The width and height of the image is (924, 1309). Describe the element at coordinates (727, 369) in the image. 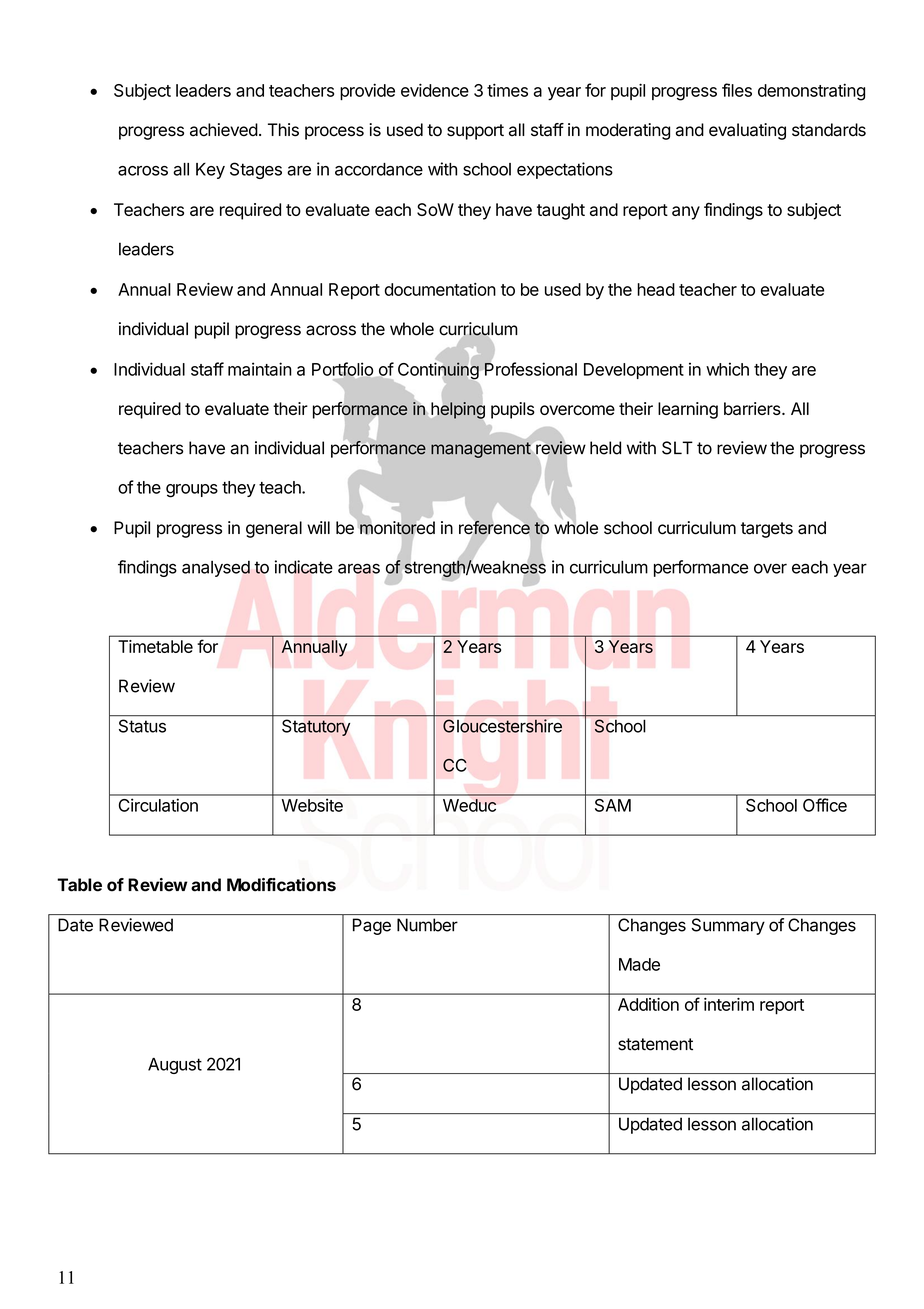

I see `which` at that location.
